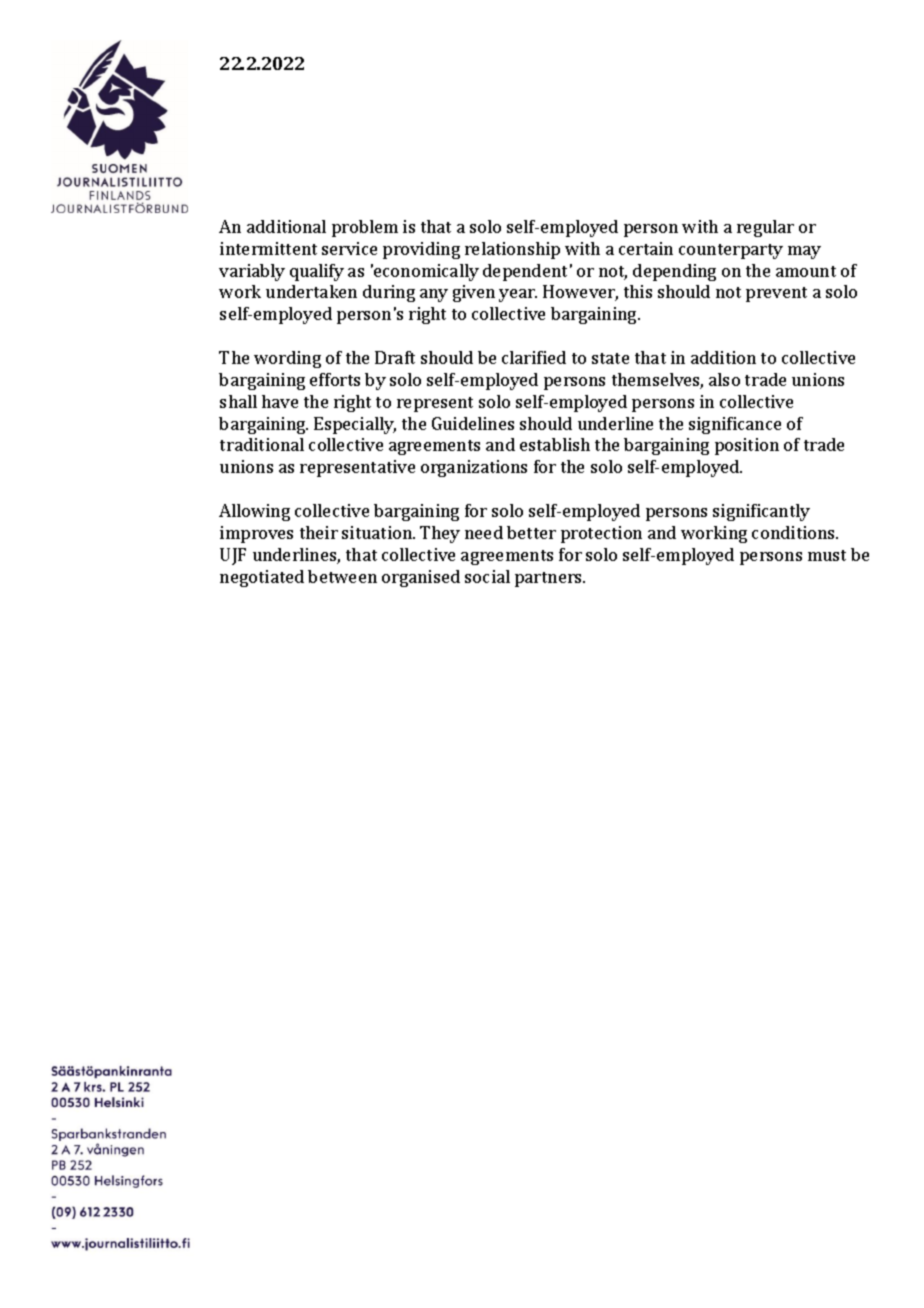  Describe the element at coordinates (474, 468) in the screenshot. I see `organizations` at that location.
